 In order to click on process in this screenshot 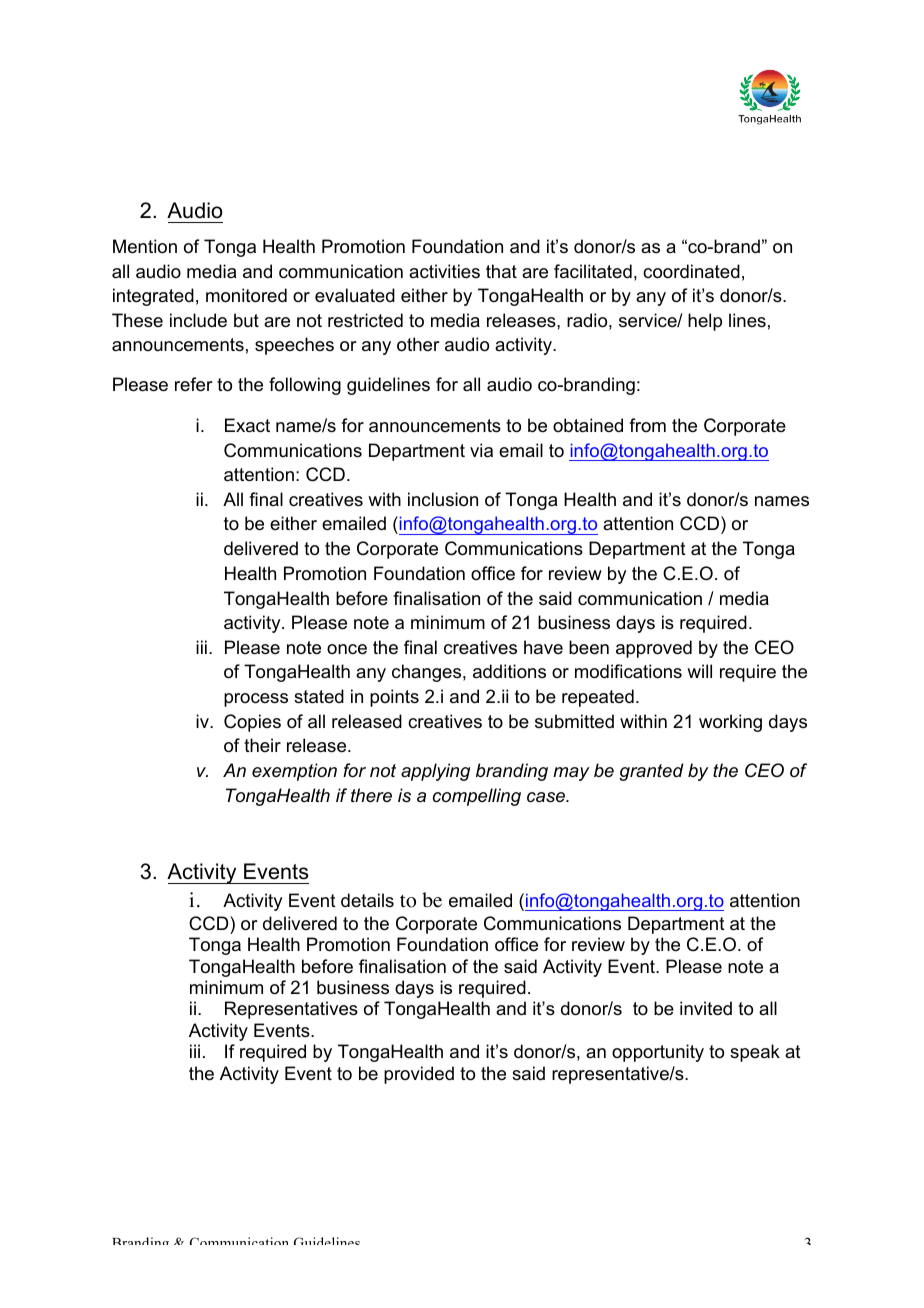, I will do `click(256, 700)`.
